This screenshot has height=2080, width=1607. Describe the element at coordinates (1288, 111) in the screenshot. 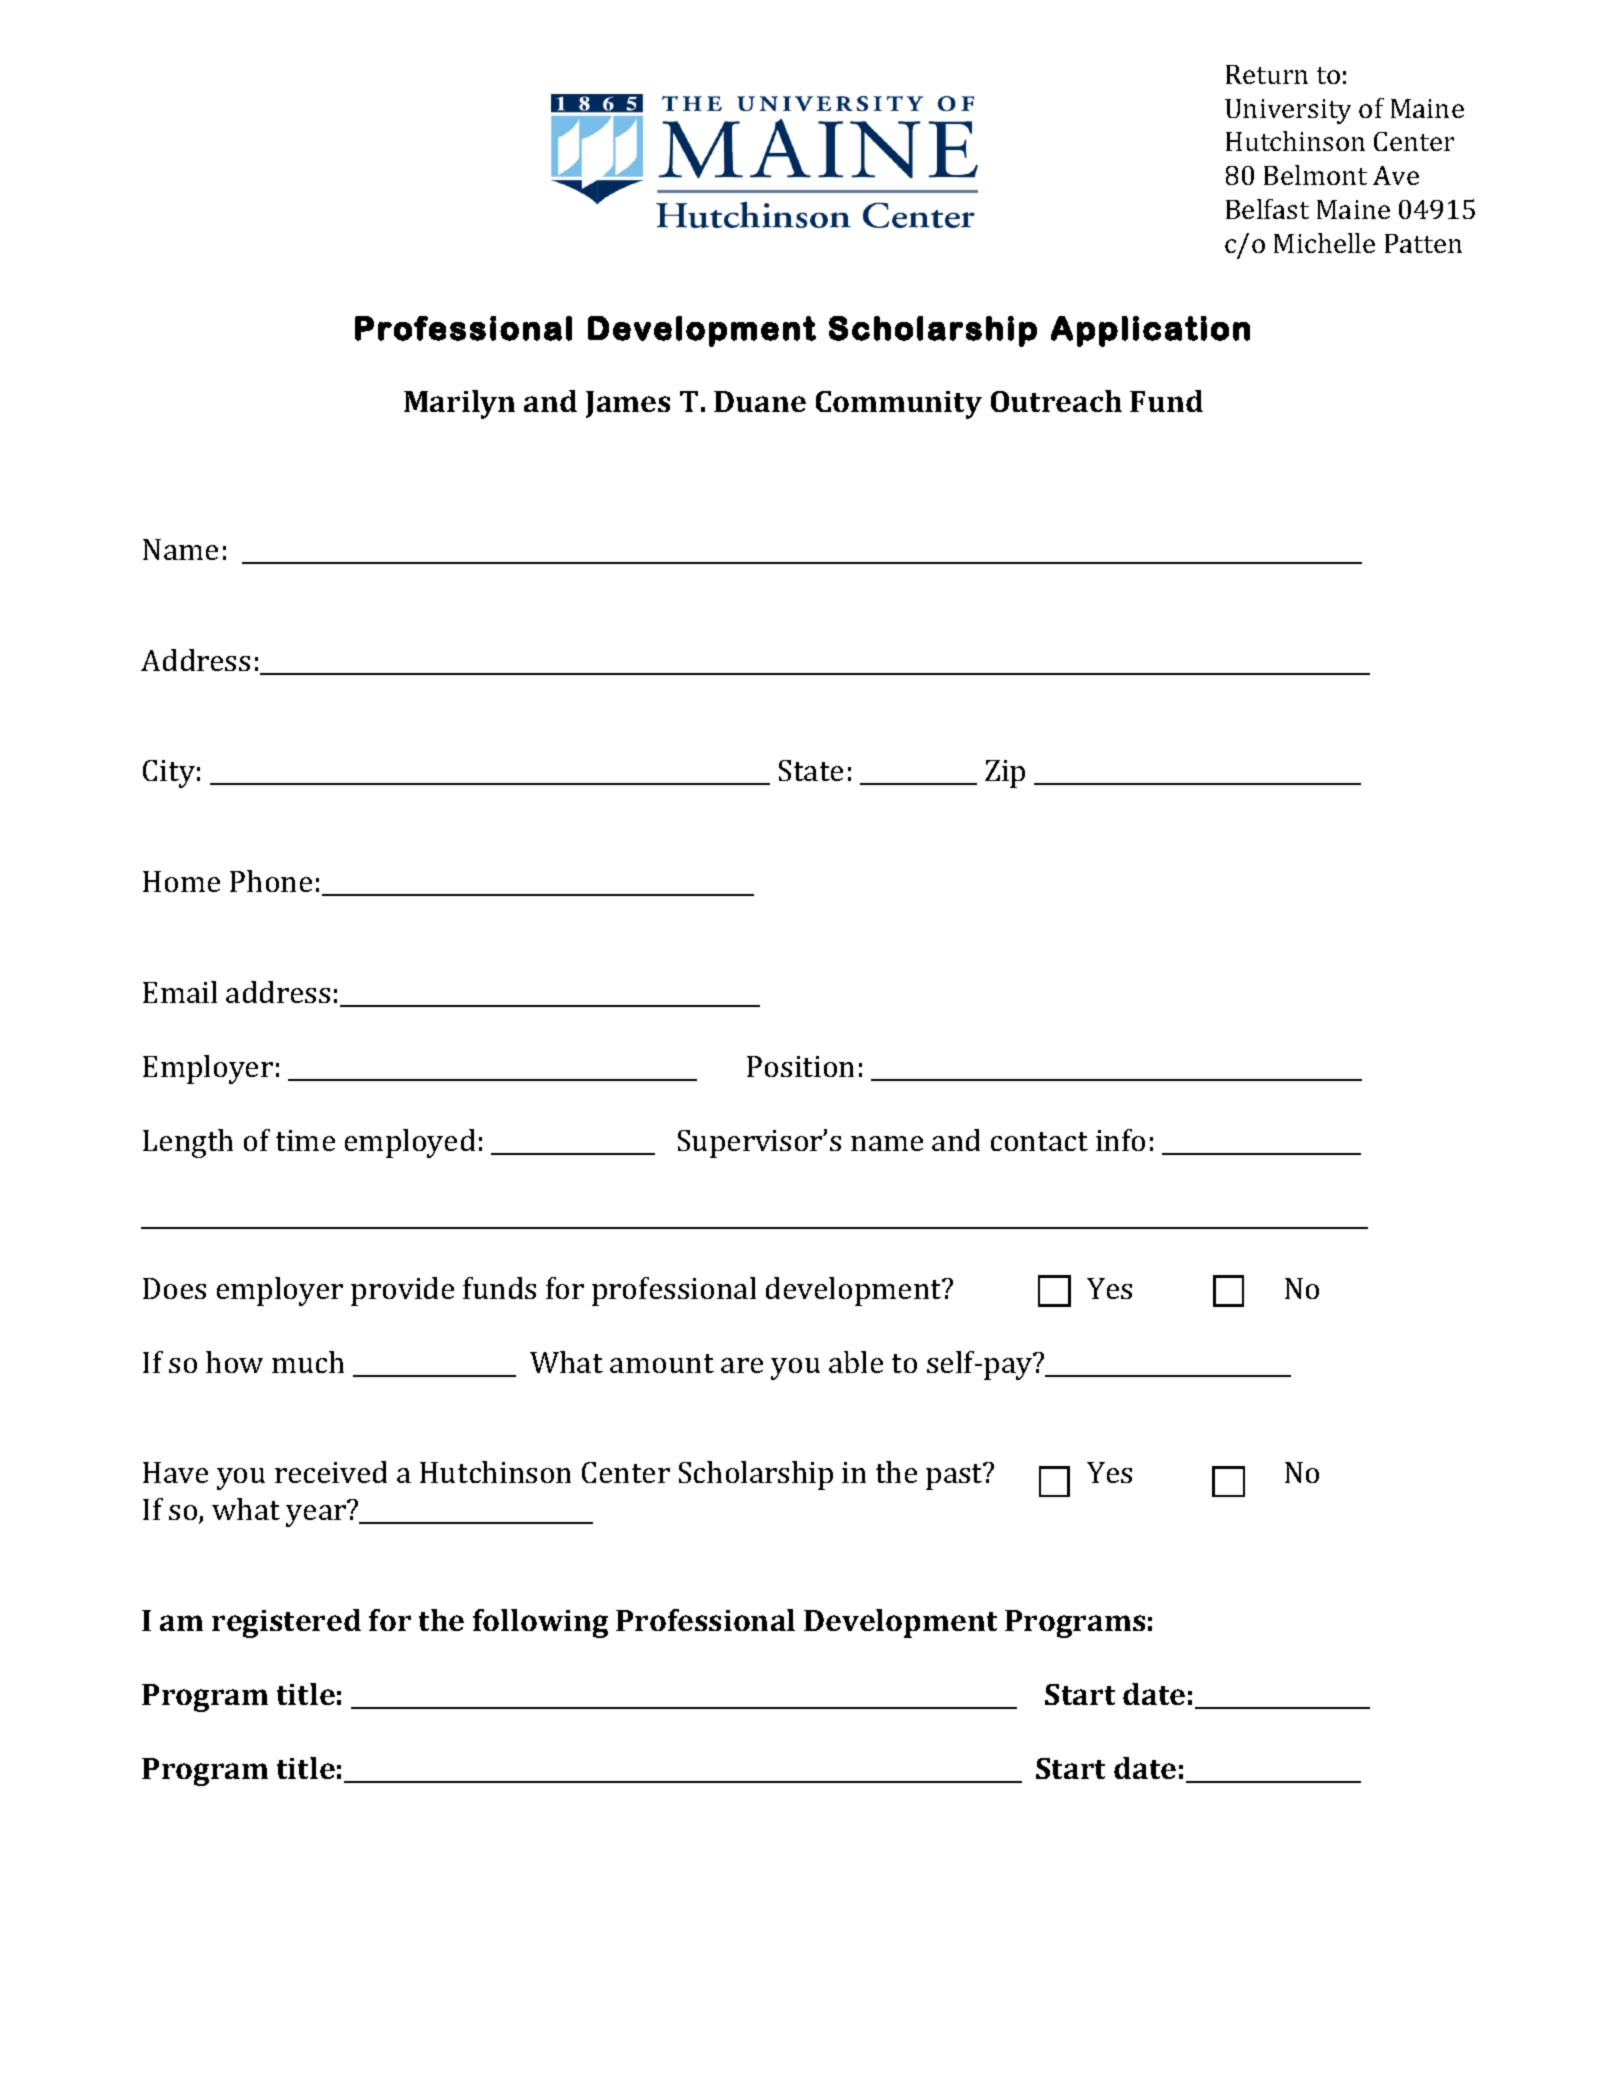

I see `University` at that location.
